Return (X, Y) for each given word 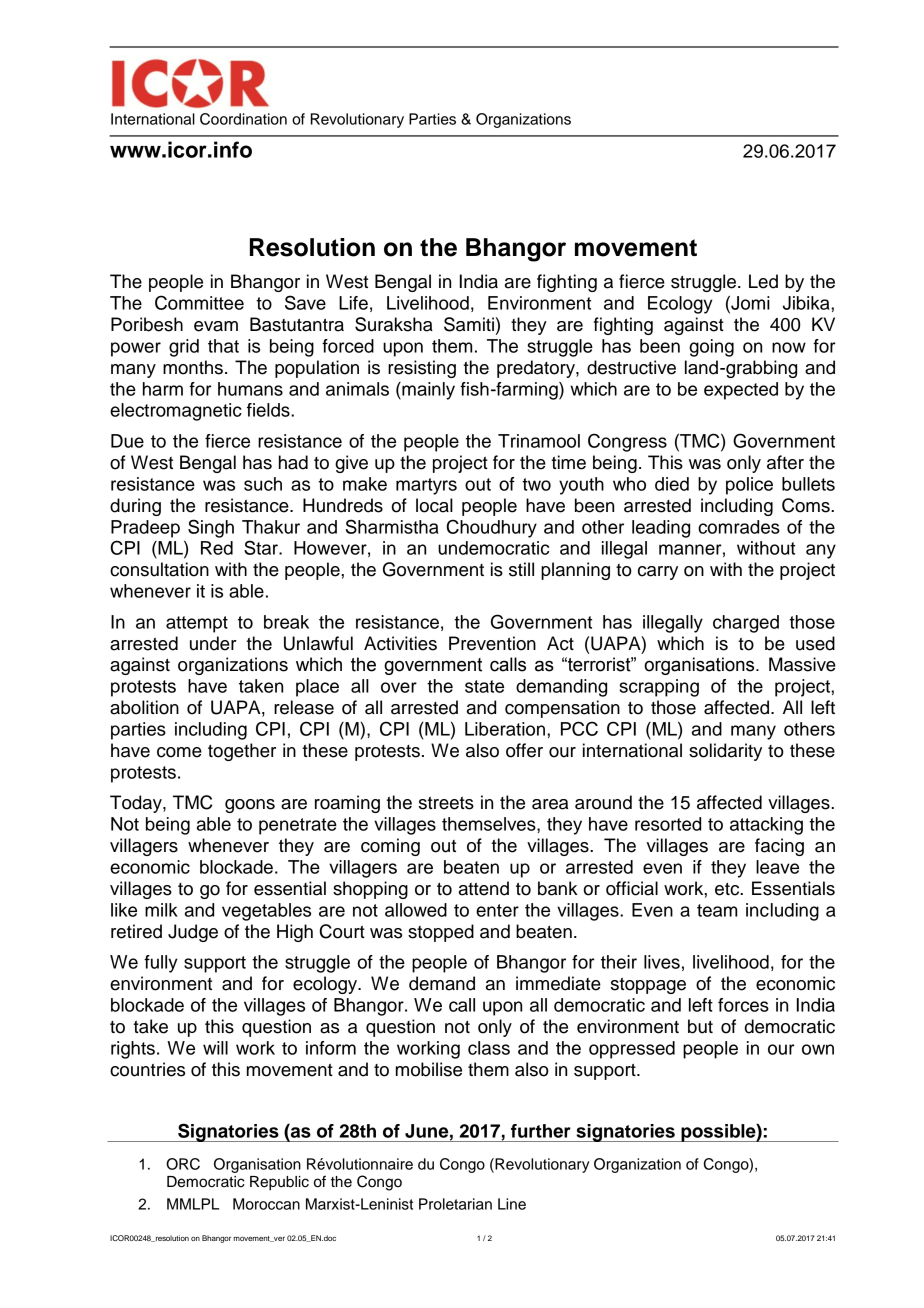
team (717, 910)
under (213, 643)
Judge (193, 933)
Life (353, 303)
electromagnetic (176, 412)
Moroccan (266, 1204)
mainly (427, 391)
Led (763, 281)
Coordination (243, 119)
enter (497, 910)
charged (746, 624)
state (484, 686)
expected (741, 391)
